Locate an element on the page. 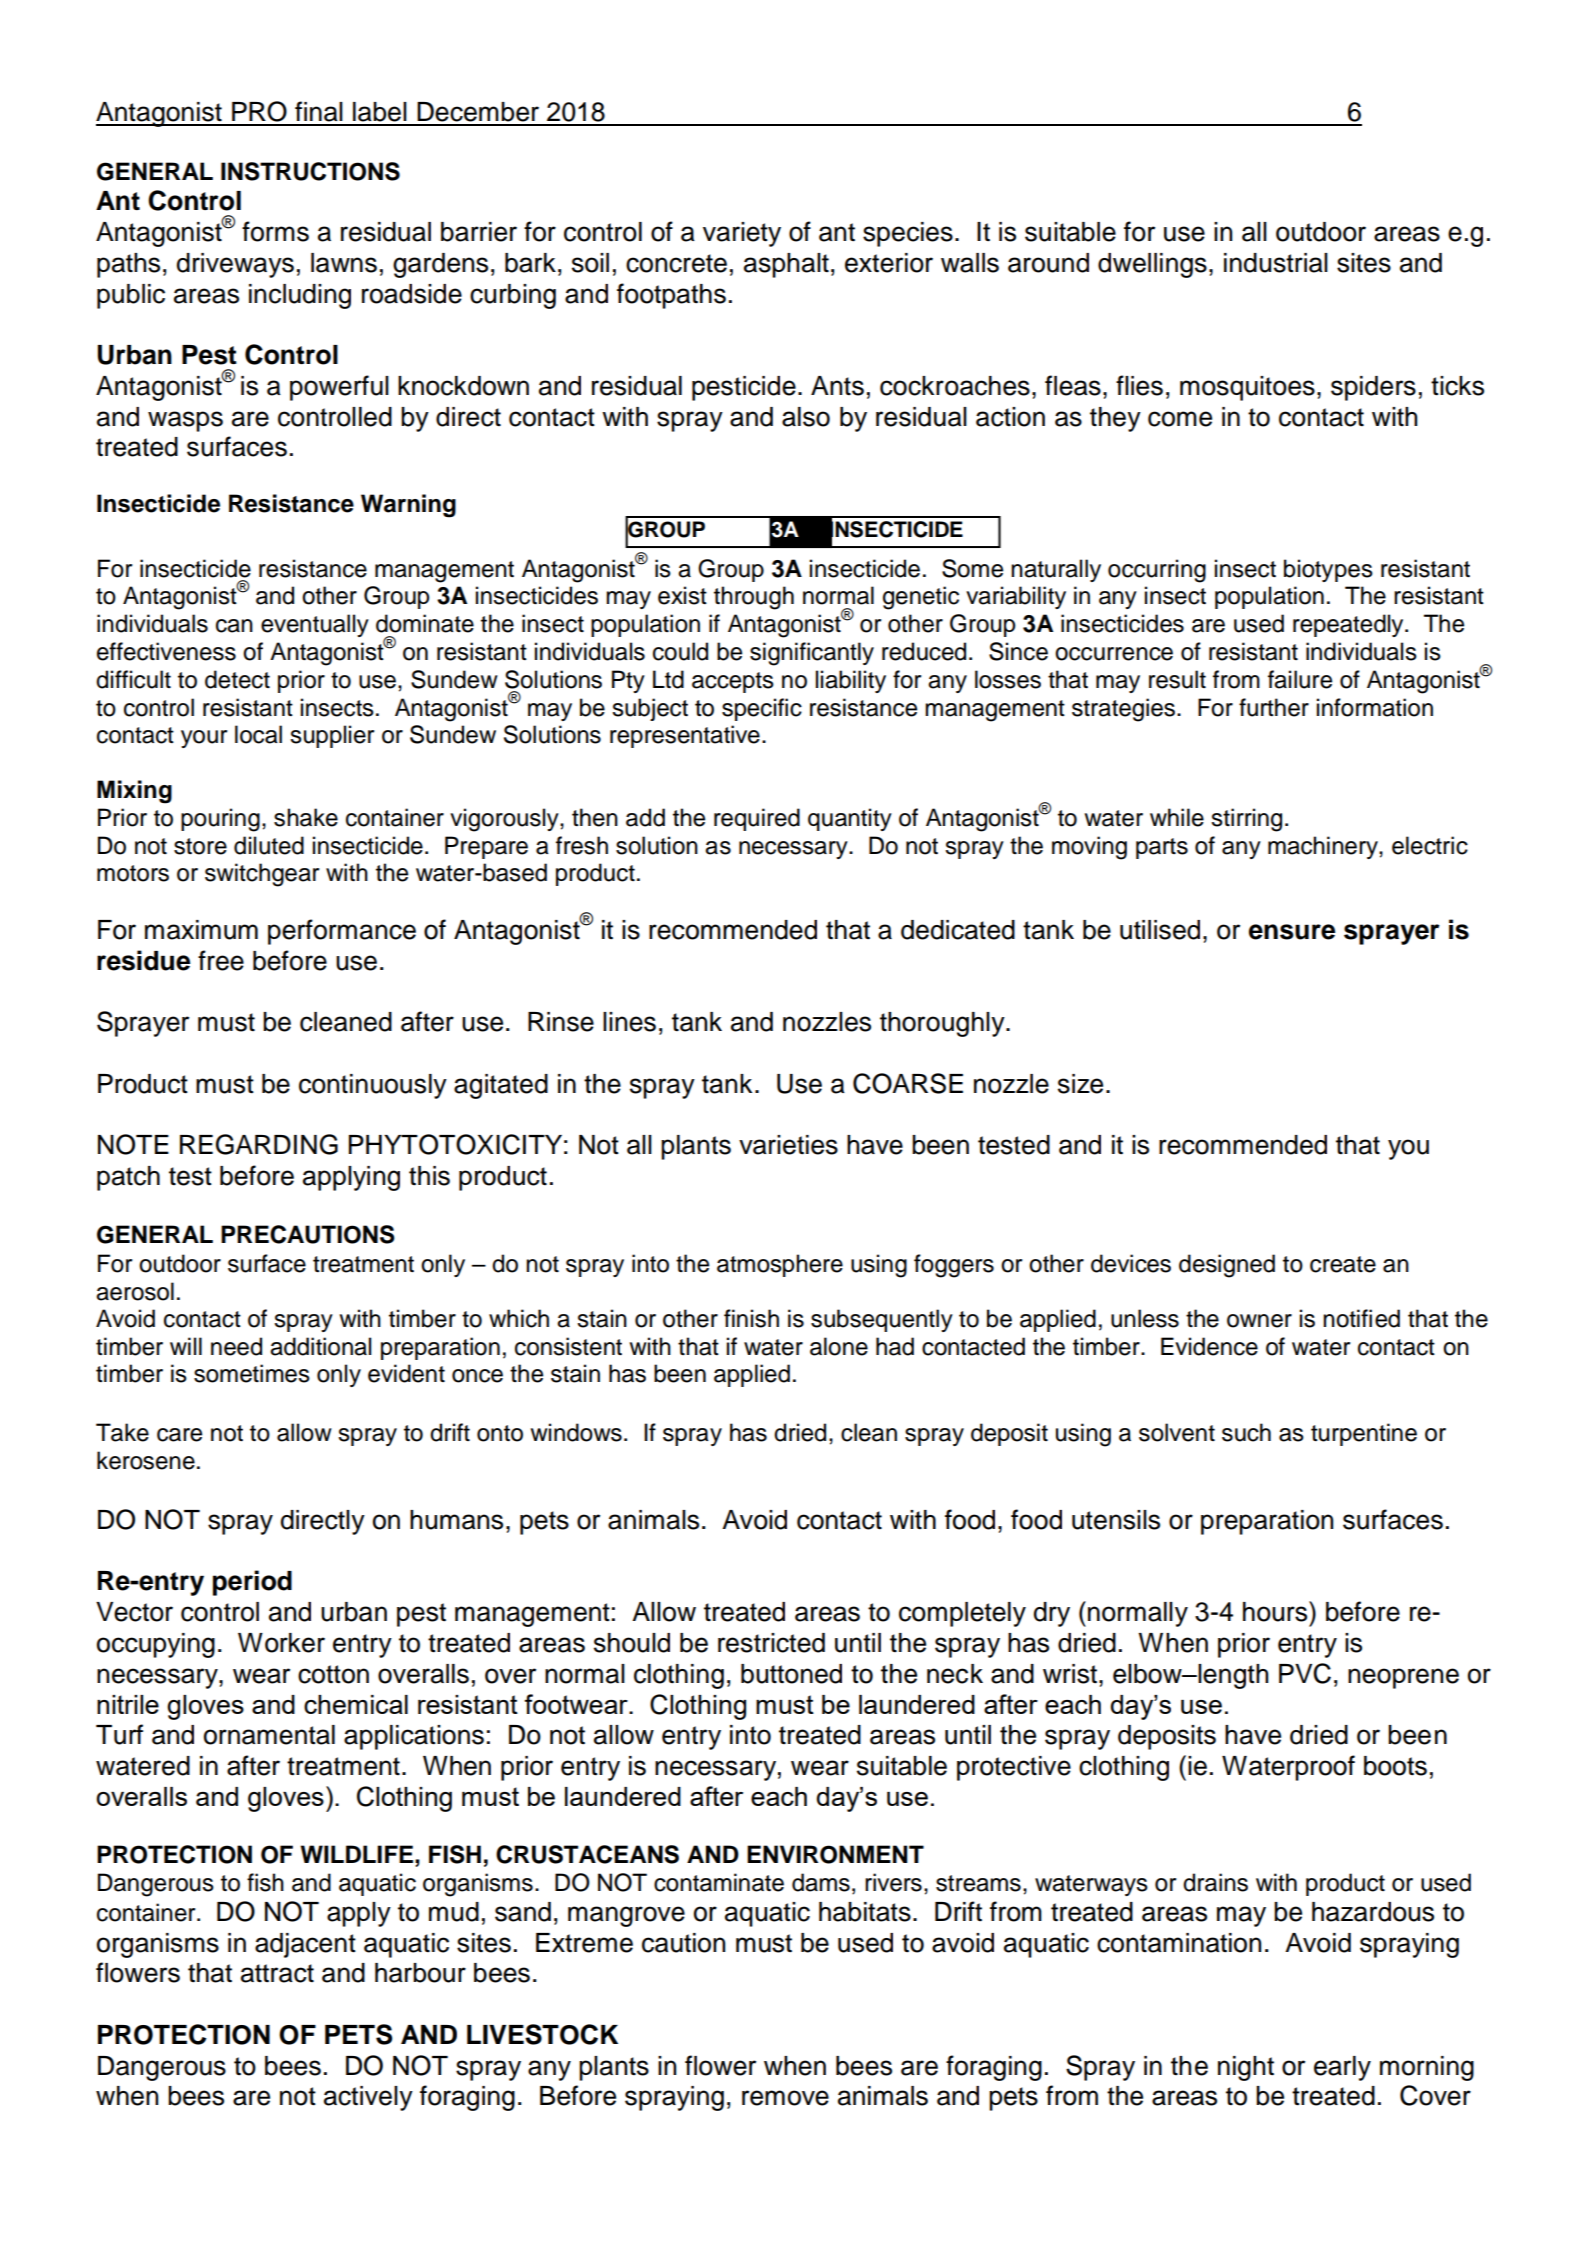 This page has height=2250, width=1591. create is located at coordinates (1343, 1264).
